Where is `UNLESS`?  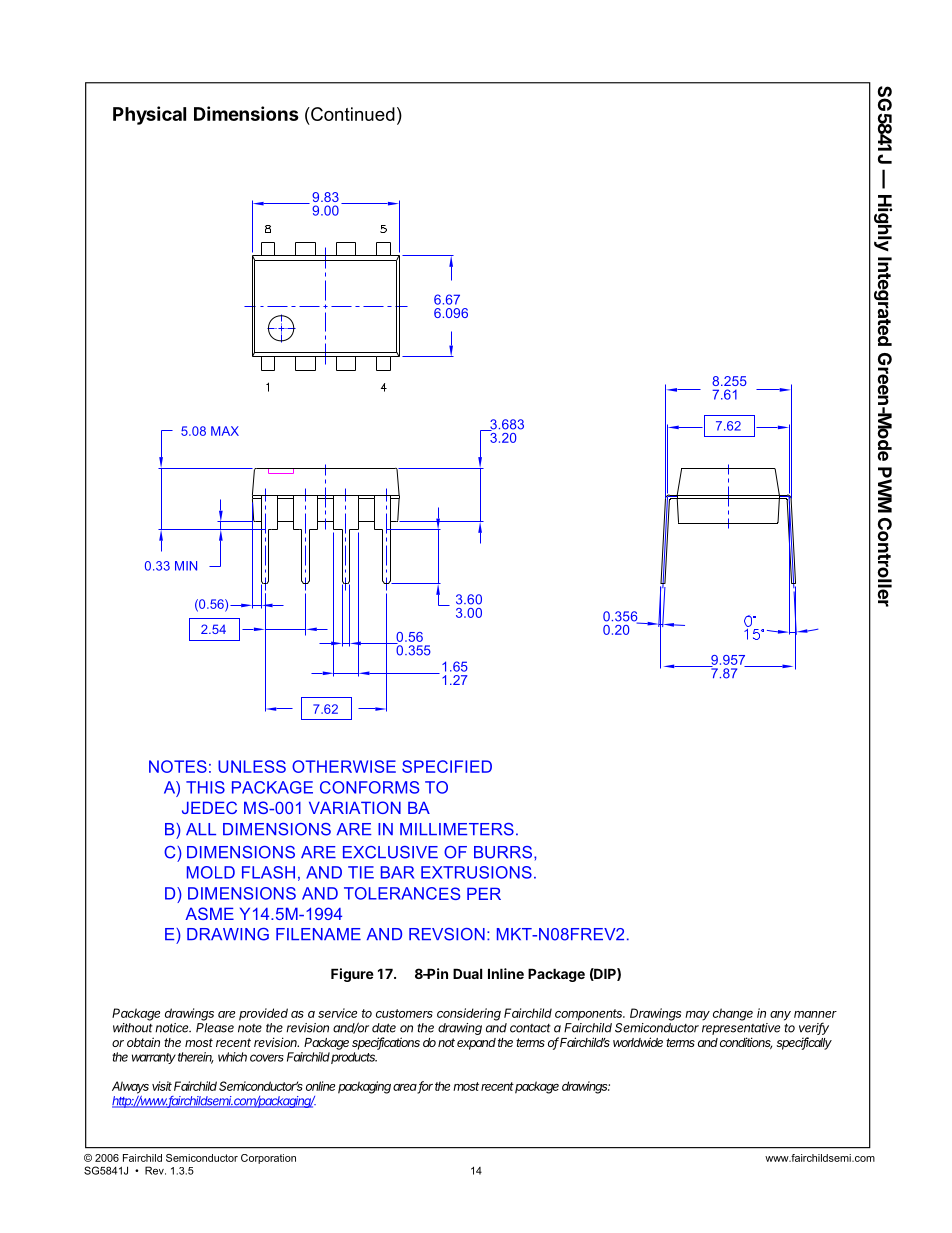 UNLESS is located at coordinates (252, 766).
